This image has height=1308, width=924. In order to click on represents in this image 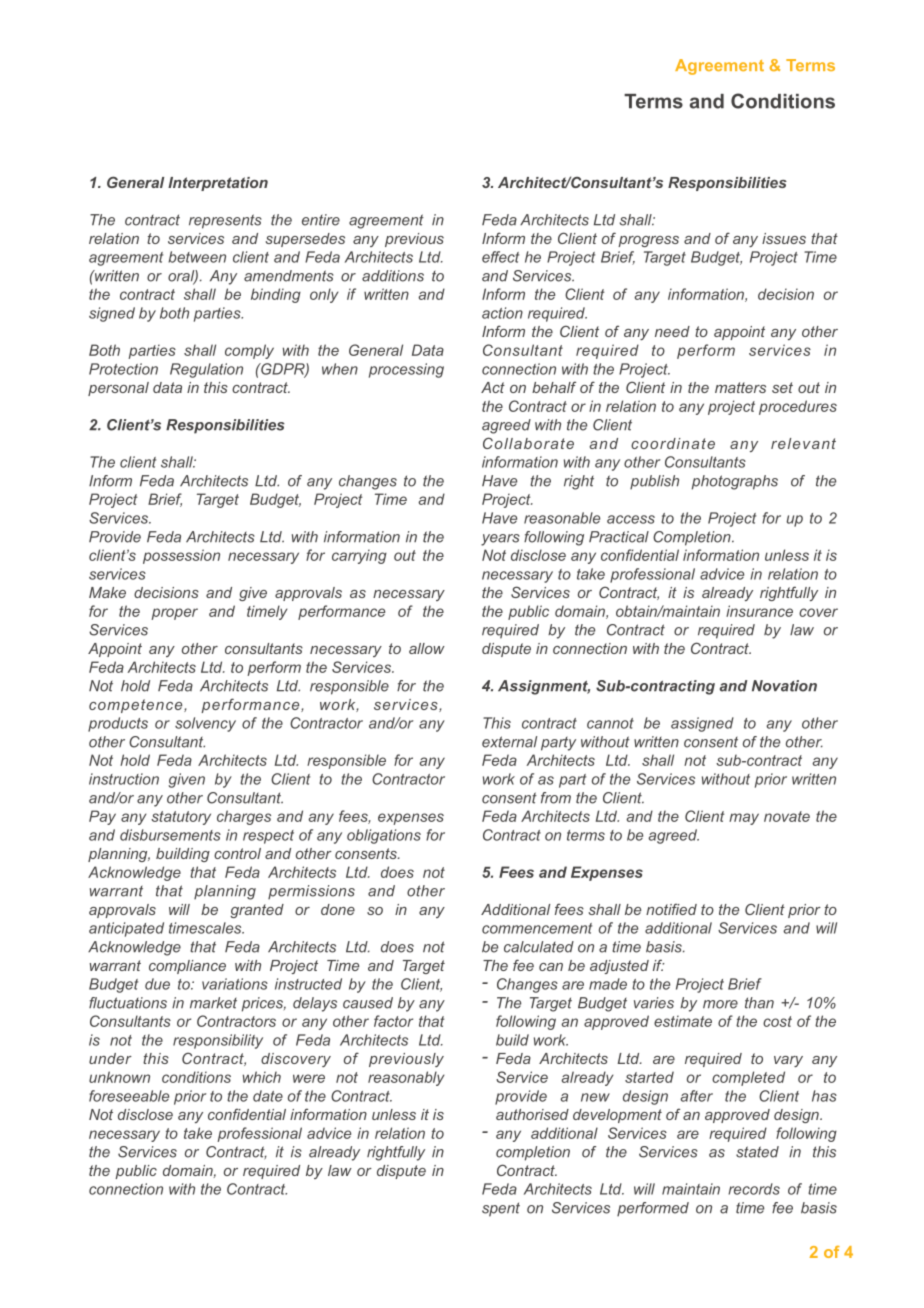, I will do `click(225, 221)`.
